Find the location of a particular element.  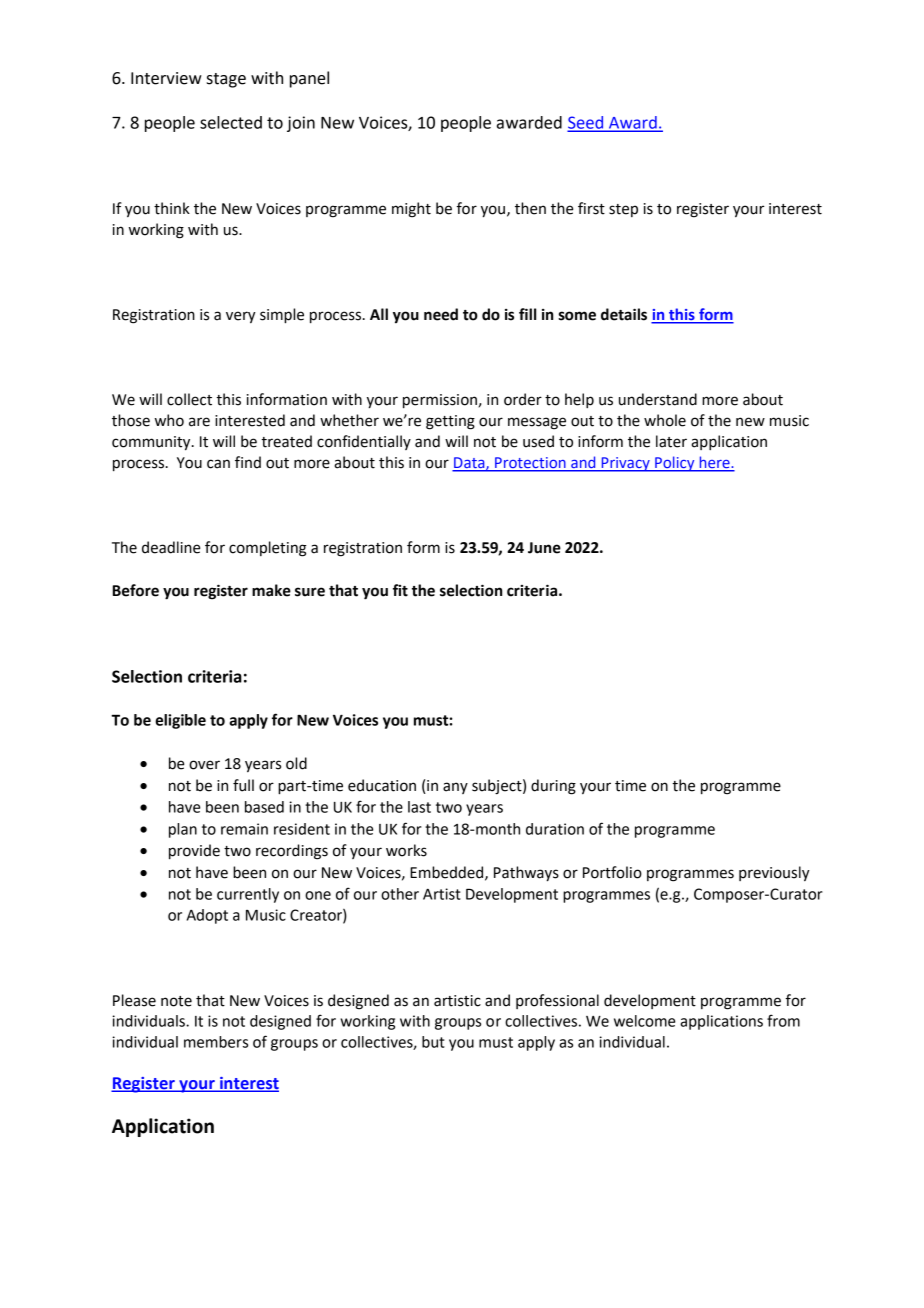

selected is located at coordinates (231, 122).
